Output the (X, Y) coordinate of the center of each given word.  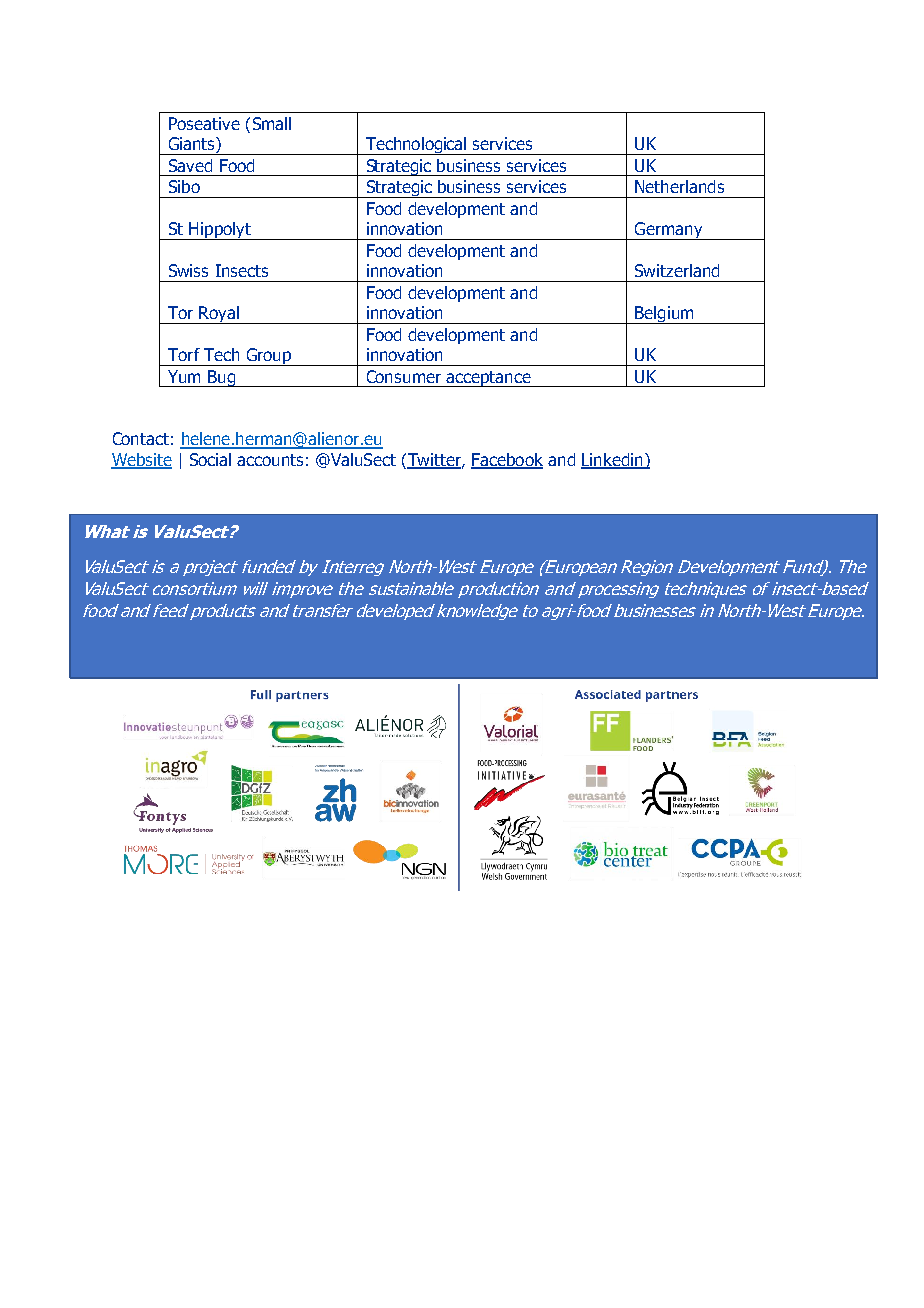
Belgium (664, 315)
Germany (669, 231)
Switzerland (677, 270)
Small (272, 123)
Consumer (404, 376)
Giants (193, 145)
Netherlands (679, 186)
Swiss (188, 270)
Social (210, 459)
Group (269, 357)
